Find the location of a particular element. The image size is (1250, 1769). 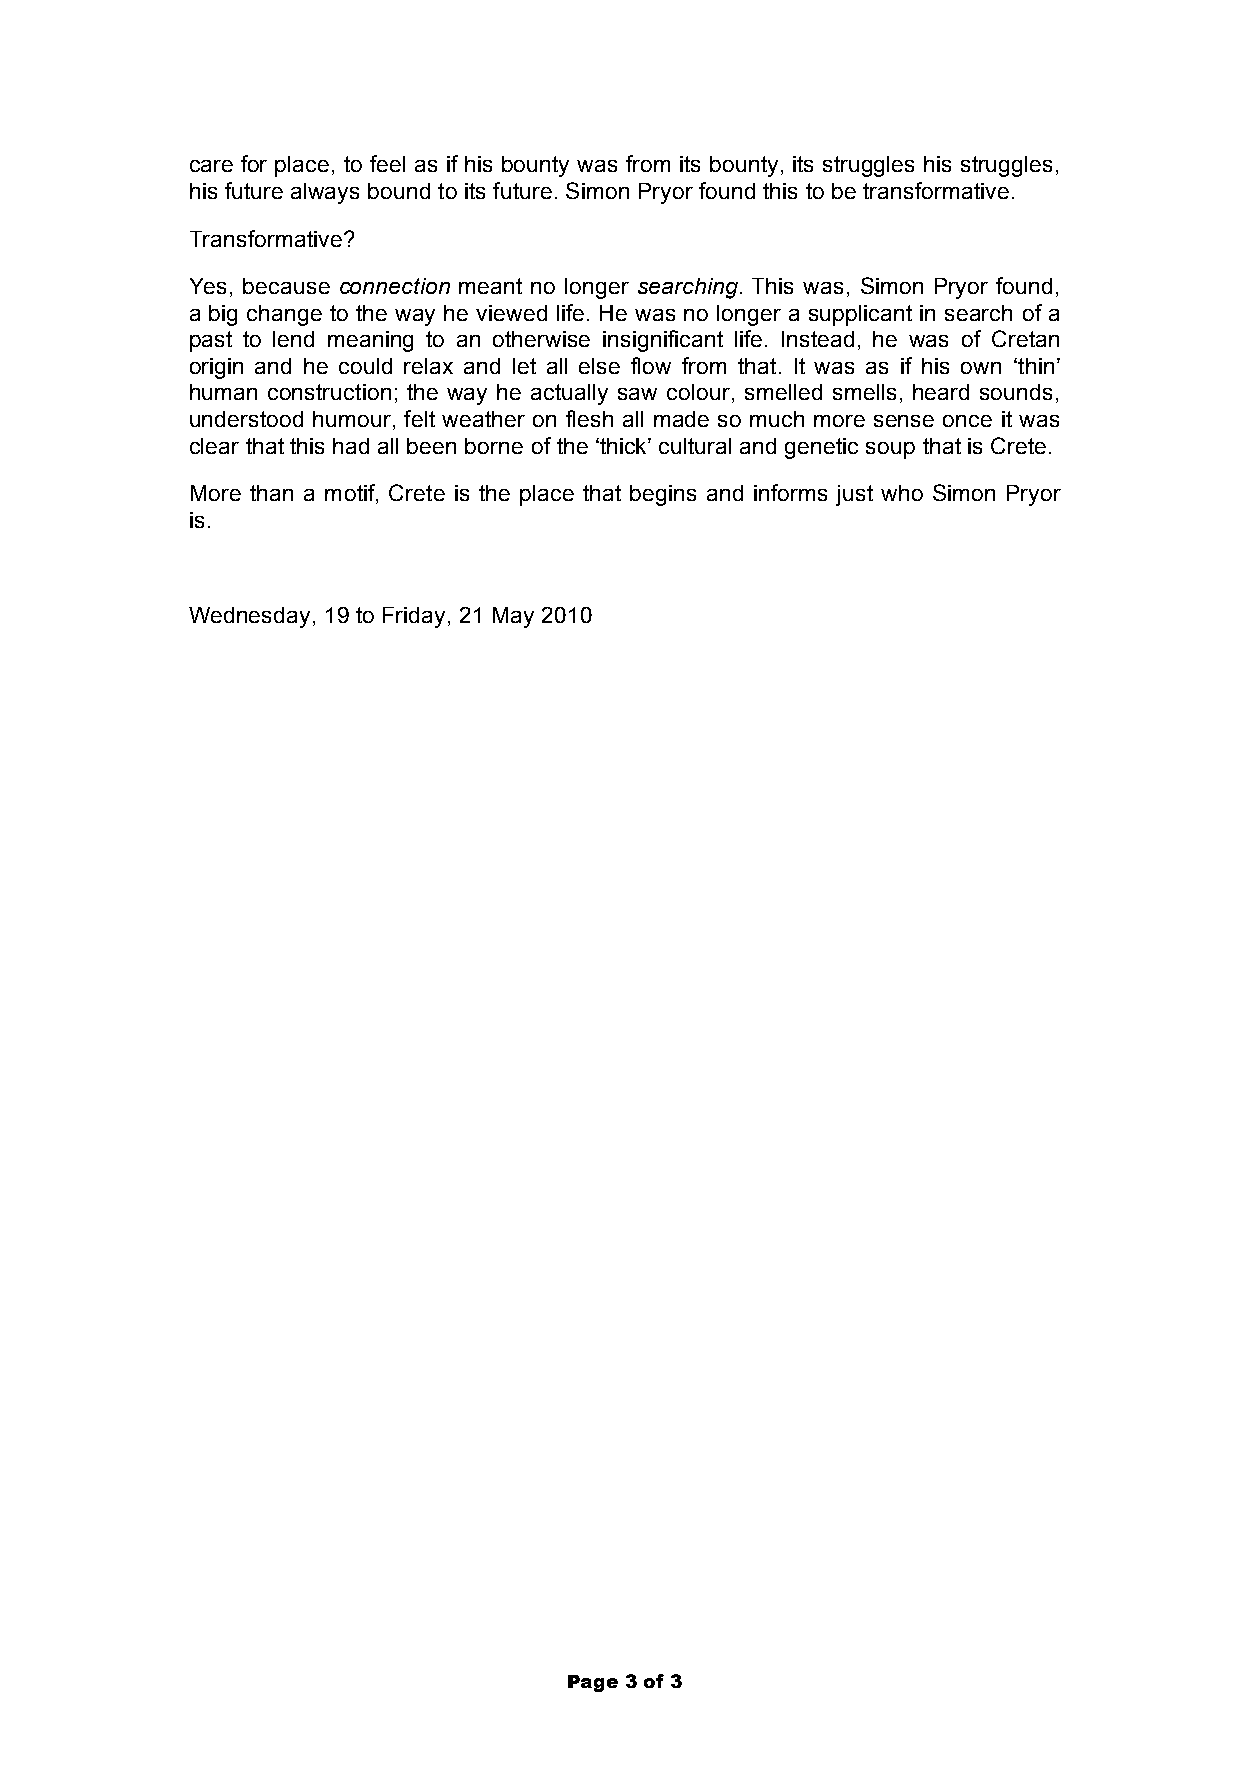

supplicant is located at coordinates (860, 315).
